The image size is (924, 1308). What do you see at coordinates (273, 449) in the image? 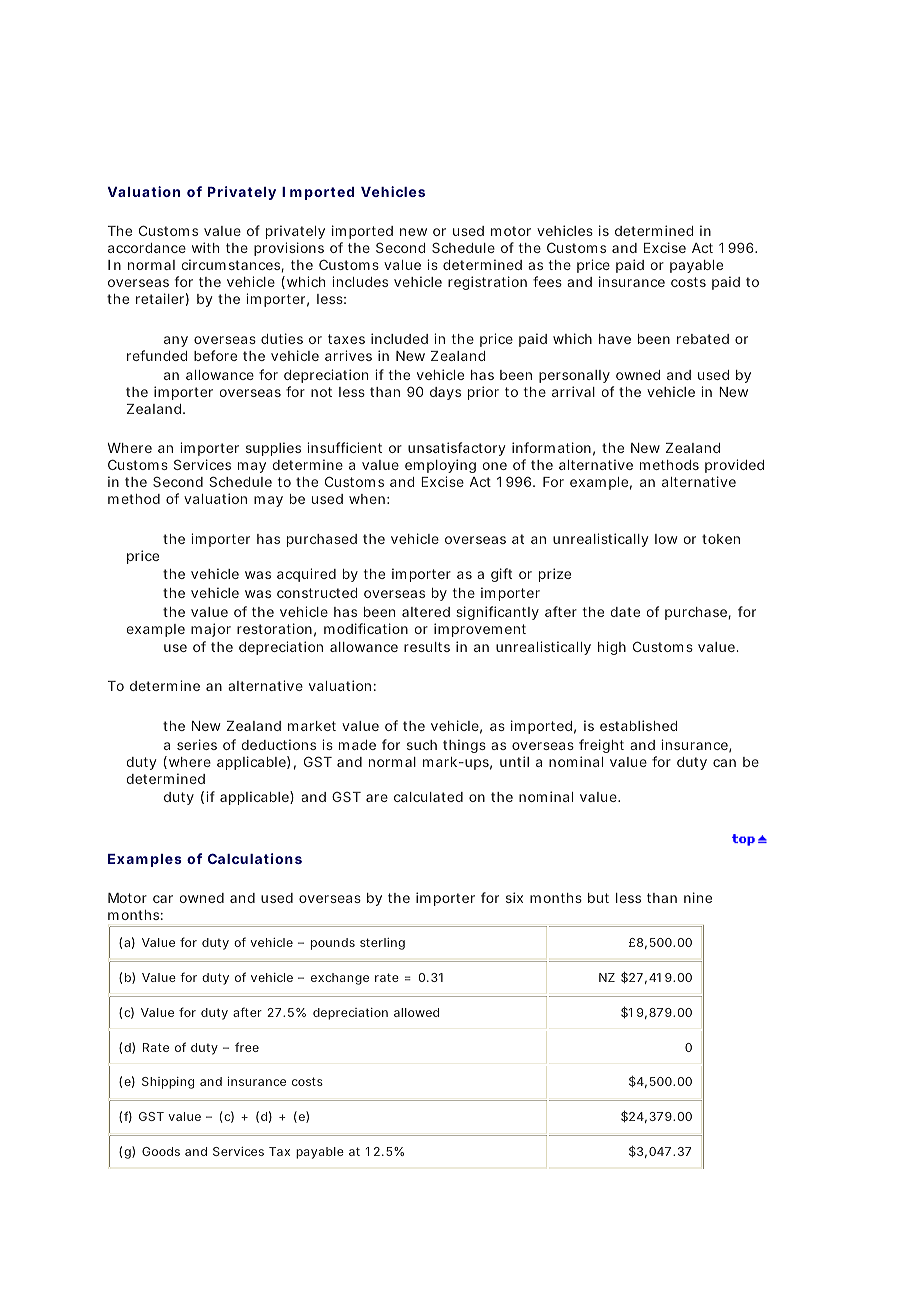
I see `supplies` at bounding box center [273, 449].
